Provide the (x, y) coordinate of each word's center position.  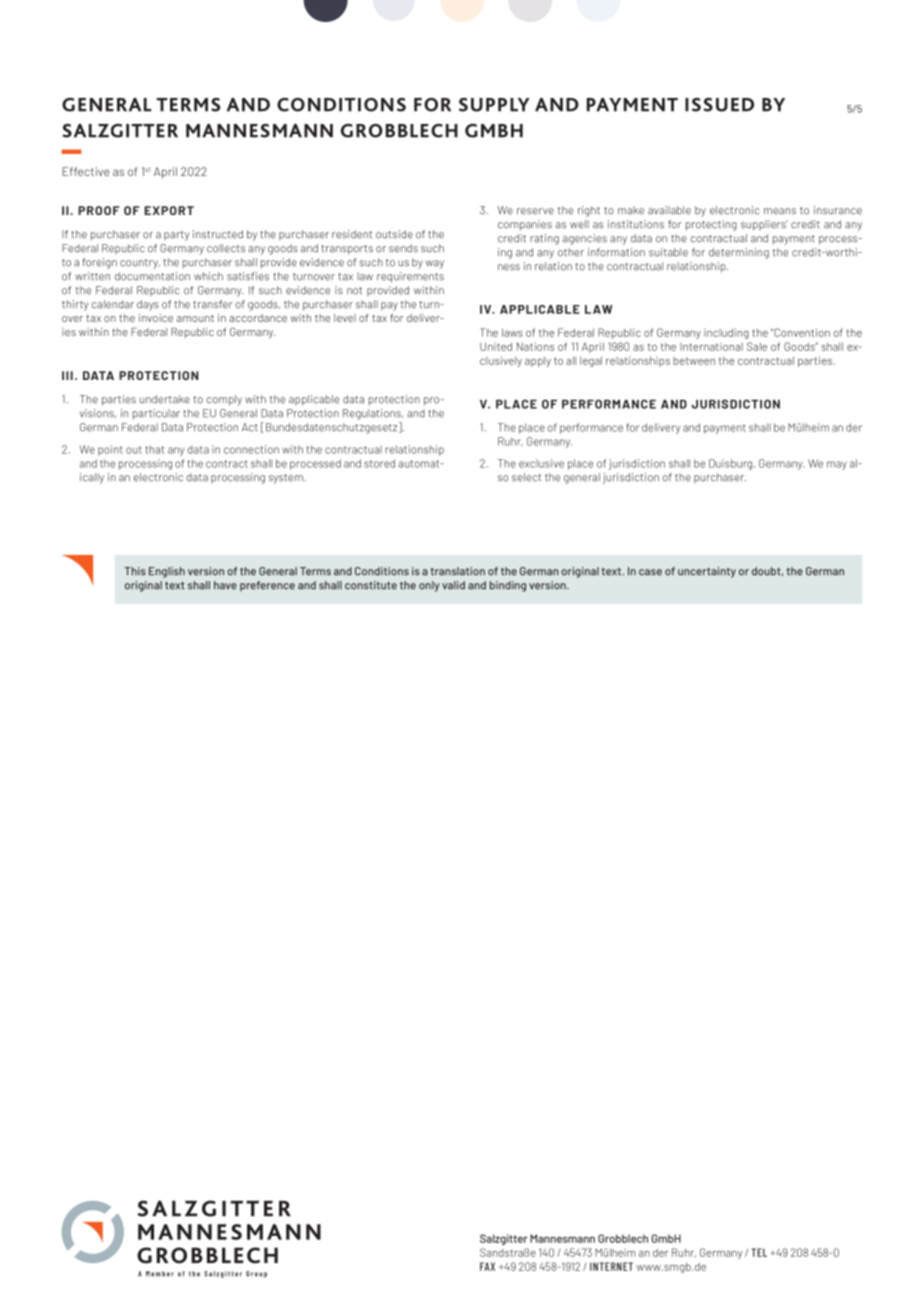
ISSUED (719, 105)
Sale (757, 346)
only (429, 586)
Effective (86, 171)
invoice (156, 318)
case (650, 572)
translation (457, 571)
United (496, 346)
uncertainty (707, 572)
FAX (487, 1266)
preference (267, 586)
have (225, 585)
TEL (759, 1252)
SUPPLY (494, 105)
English (167, 572)
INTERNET (611, 1266)
